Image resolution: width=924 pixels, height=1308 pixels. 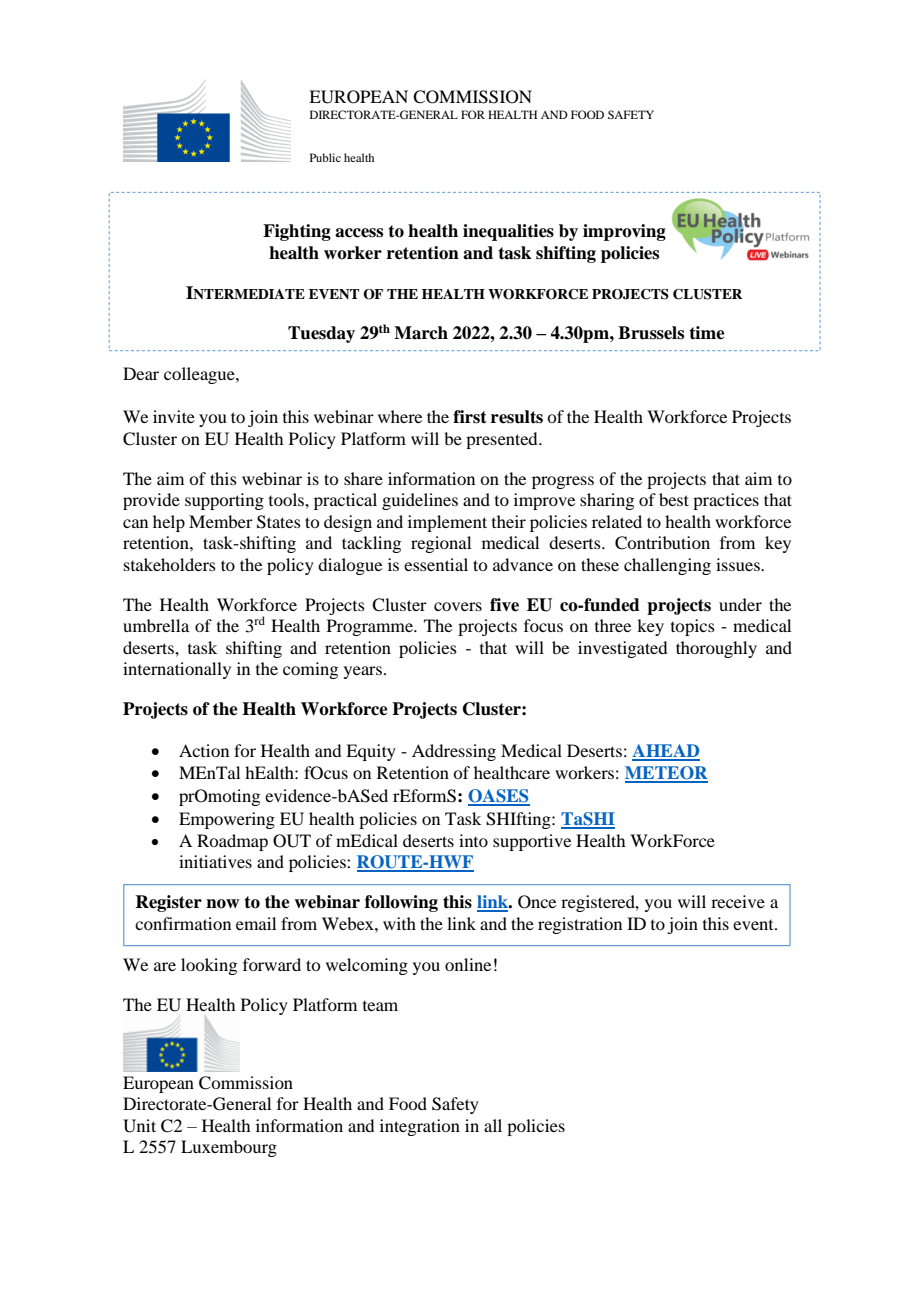 What do you see at coordinates (693, 627) in the image?
I see `topics` at bounding box center [693, 627].
